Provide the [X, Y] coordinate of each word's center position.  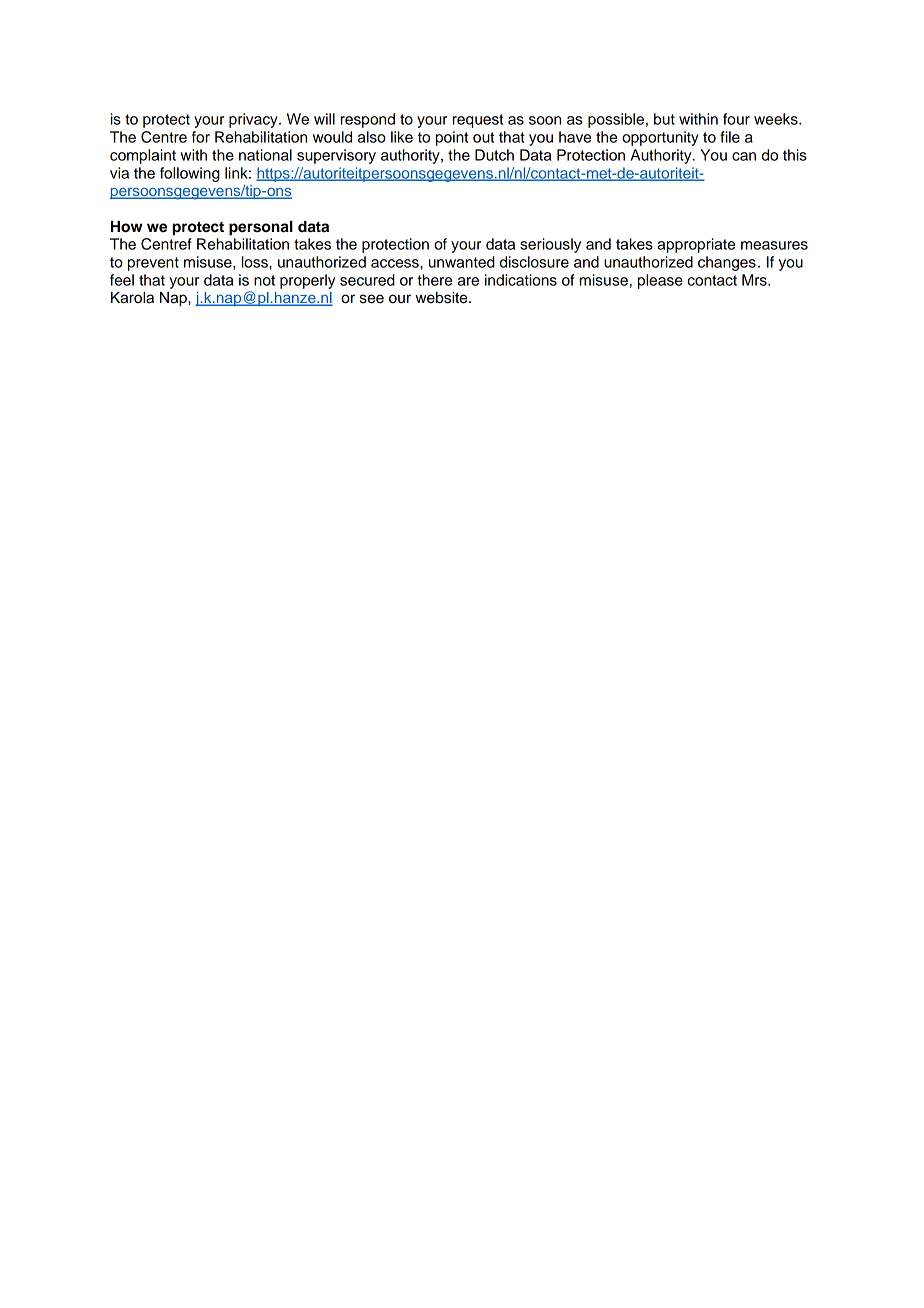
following [190, 174]
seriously [550, 245]
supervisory [336, 156]
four [736, 119]
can [744, 156]
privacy [254, 120]
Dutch [494, 155]
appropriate [696, 245]
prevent [153, 264]
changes [727, 263]
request [478, 121]
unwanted [462, 262]
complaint [143, 156]
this [795, 155]
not [264, 280]
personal [261, 228]
